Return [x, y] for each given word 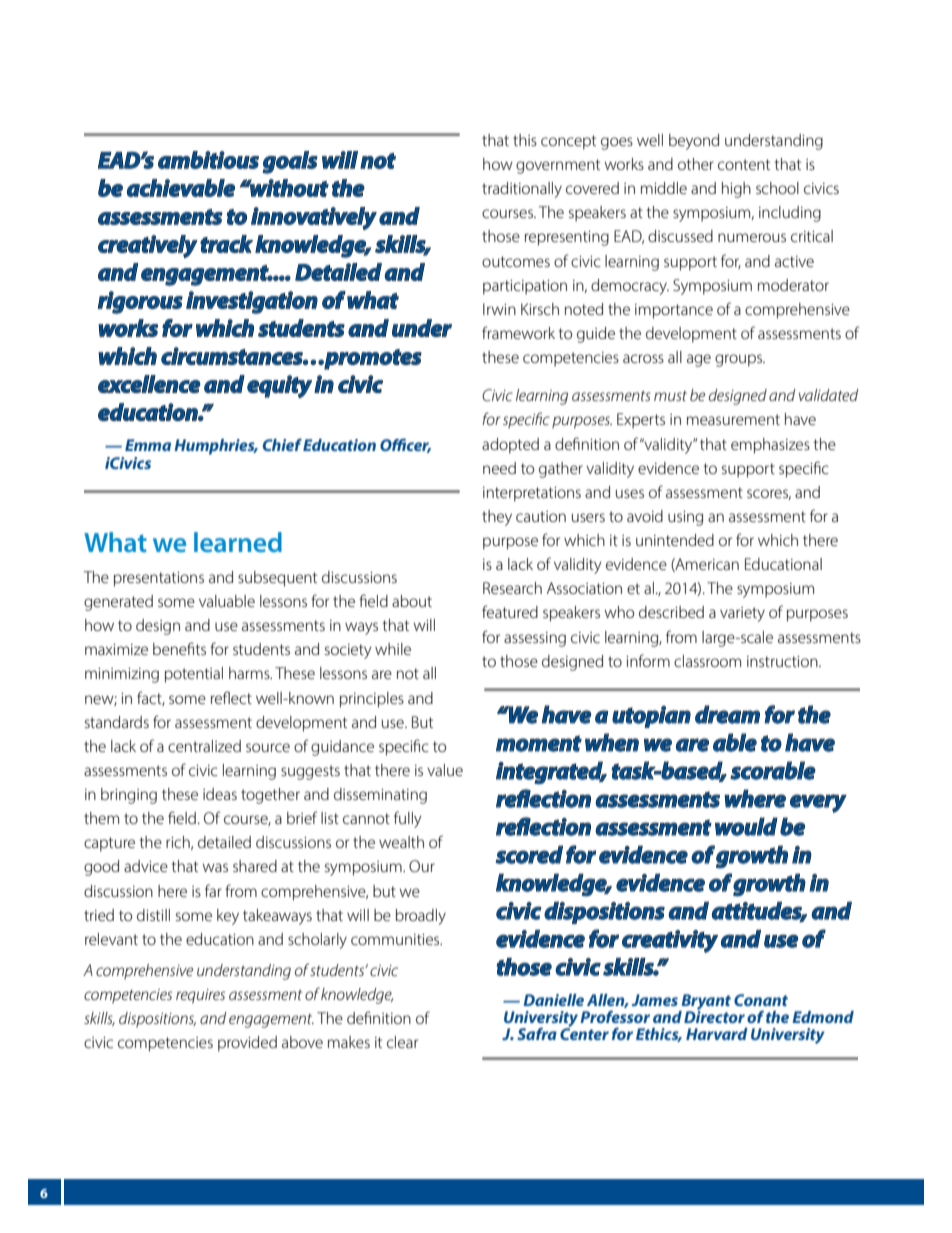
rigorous [140, 302]
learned [238, 542]
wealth [401, 842]
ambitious [208, 160]
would [746, 826]
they [497, 518]
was [215, 867]
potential [194, 675]
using [685, 518]
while [393, 649]
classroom [707, 661]
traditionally [522, 190]
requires [200, 996]
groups [739, 360]
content [744, 164]
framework [518, 332]
